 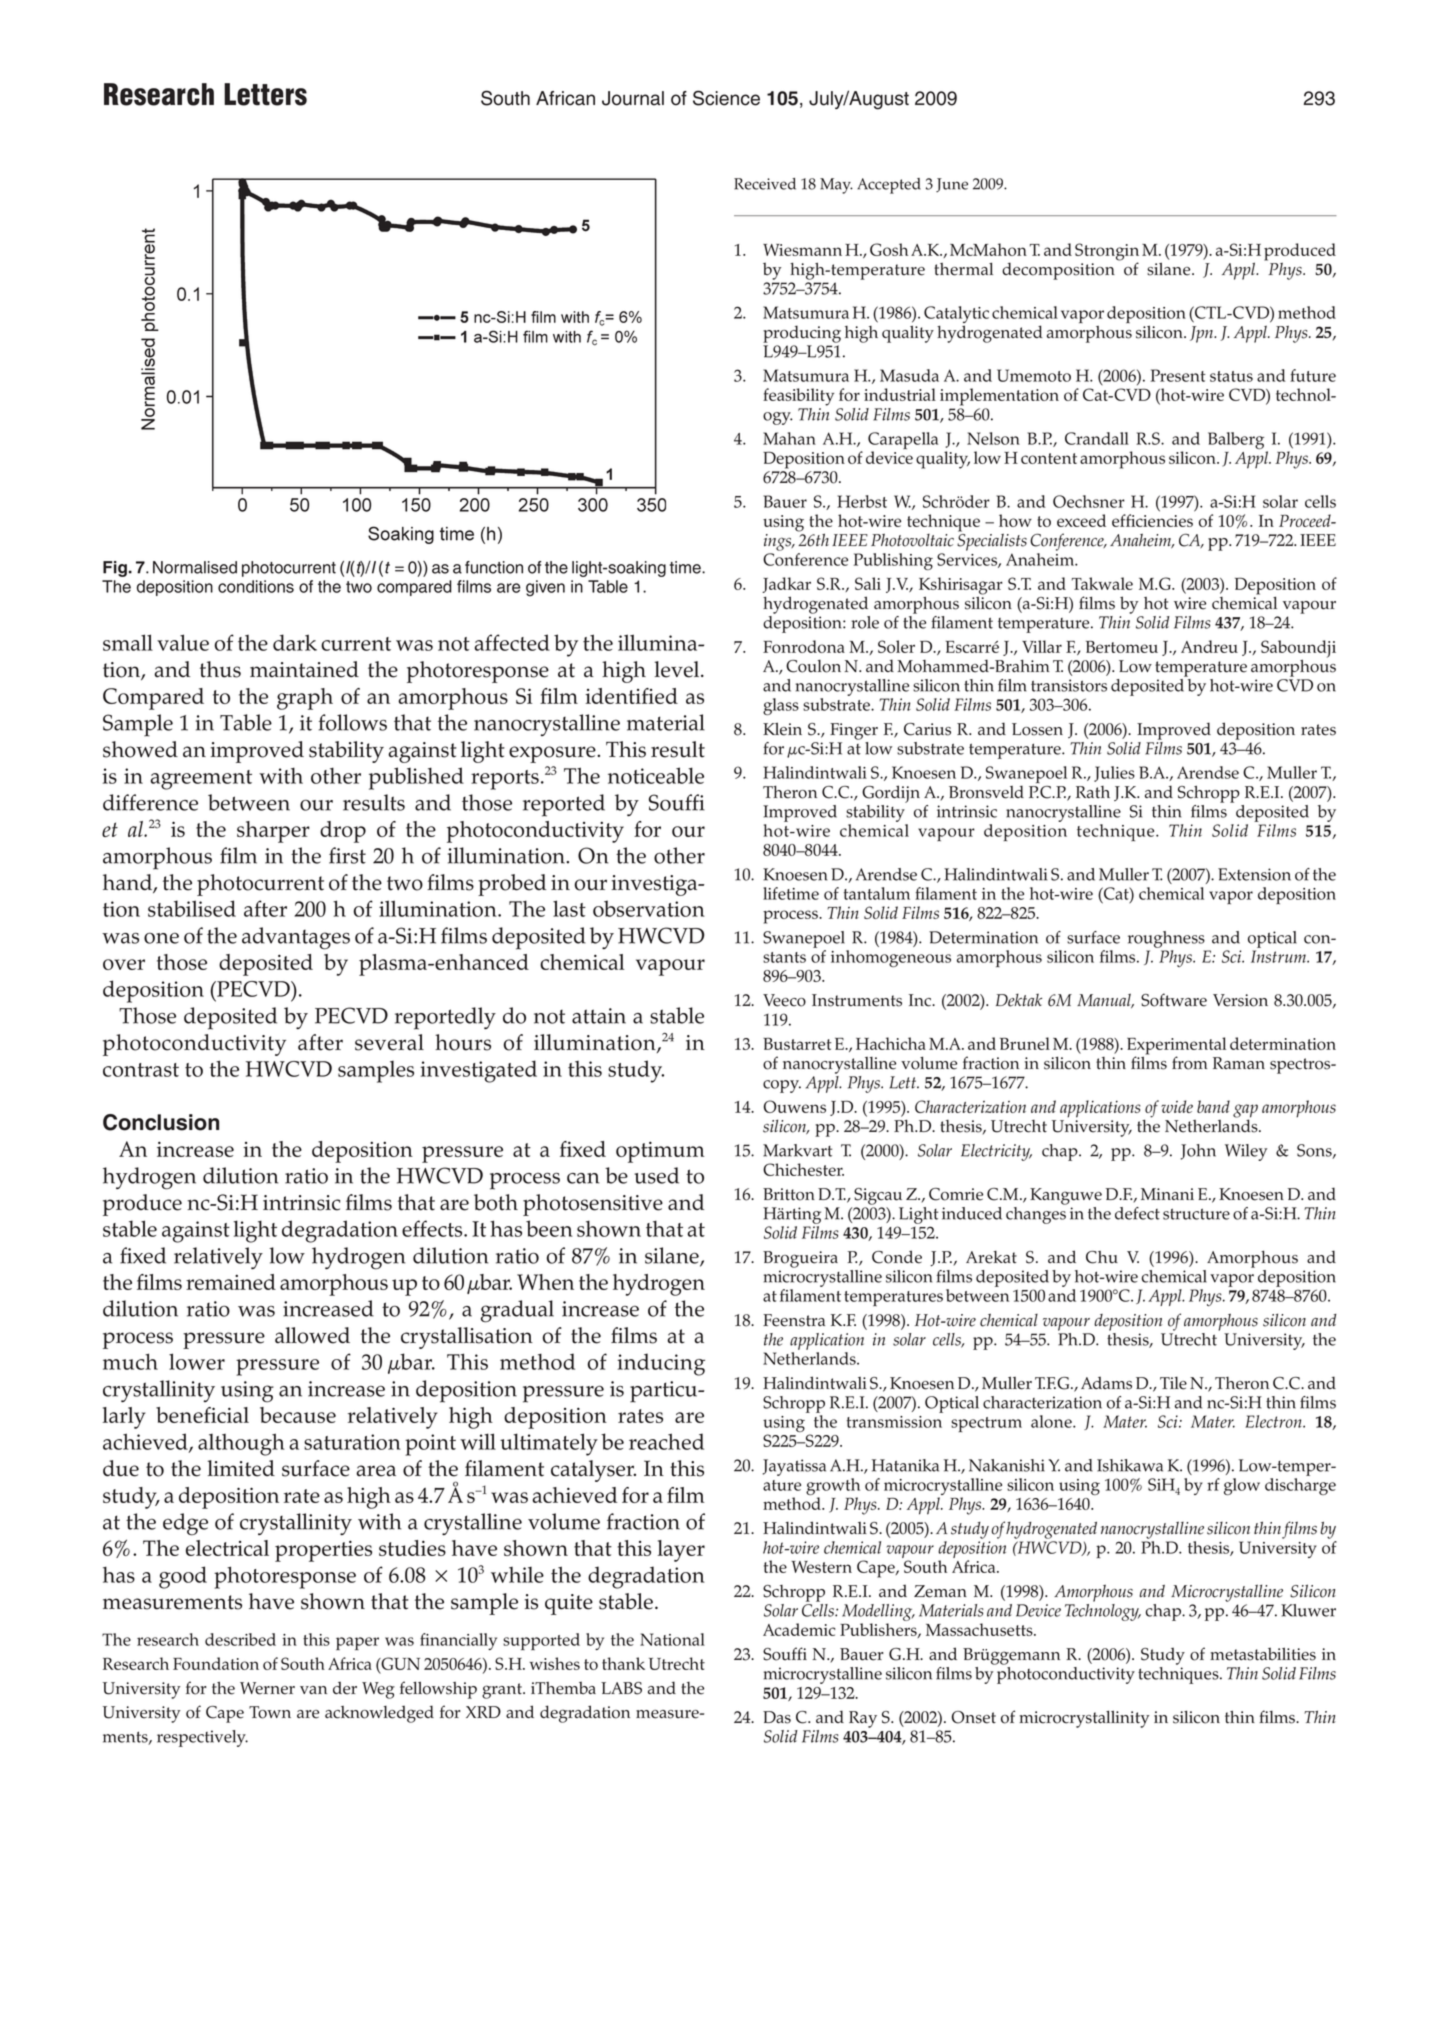 What do you see at coordinates (726, 98) in the screenshot?
I see `Science` at bounding box center [726, 98].
